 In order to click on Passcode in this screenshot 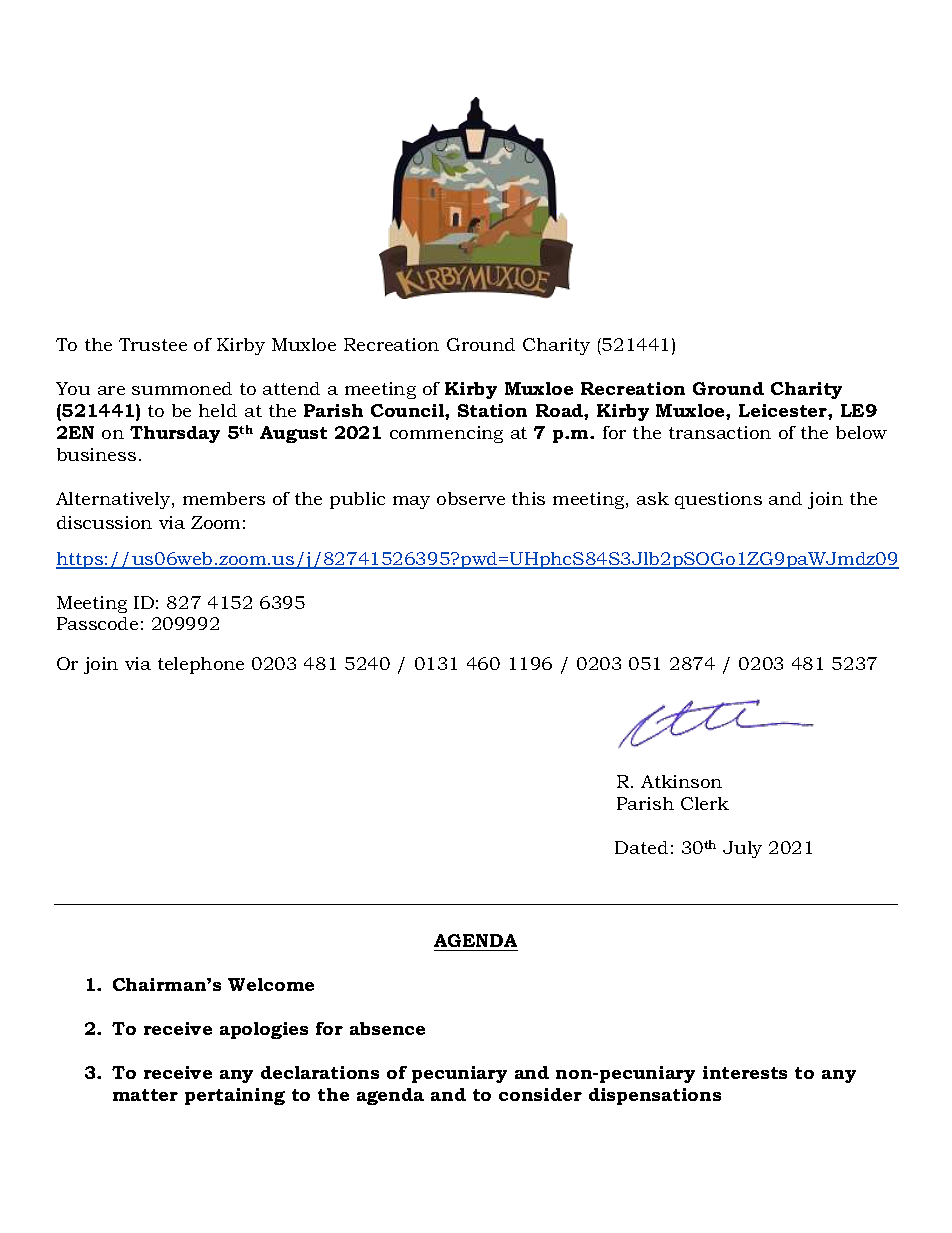, I will do `click(97, 623)`.
